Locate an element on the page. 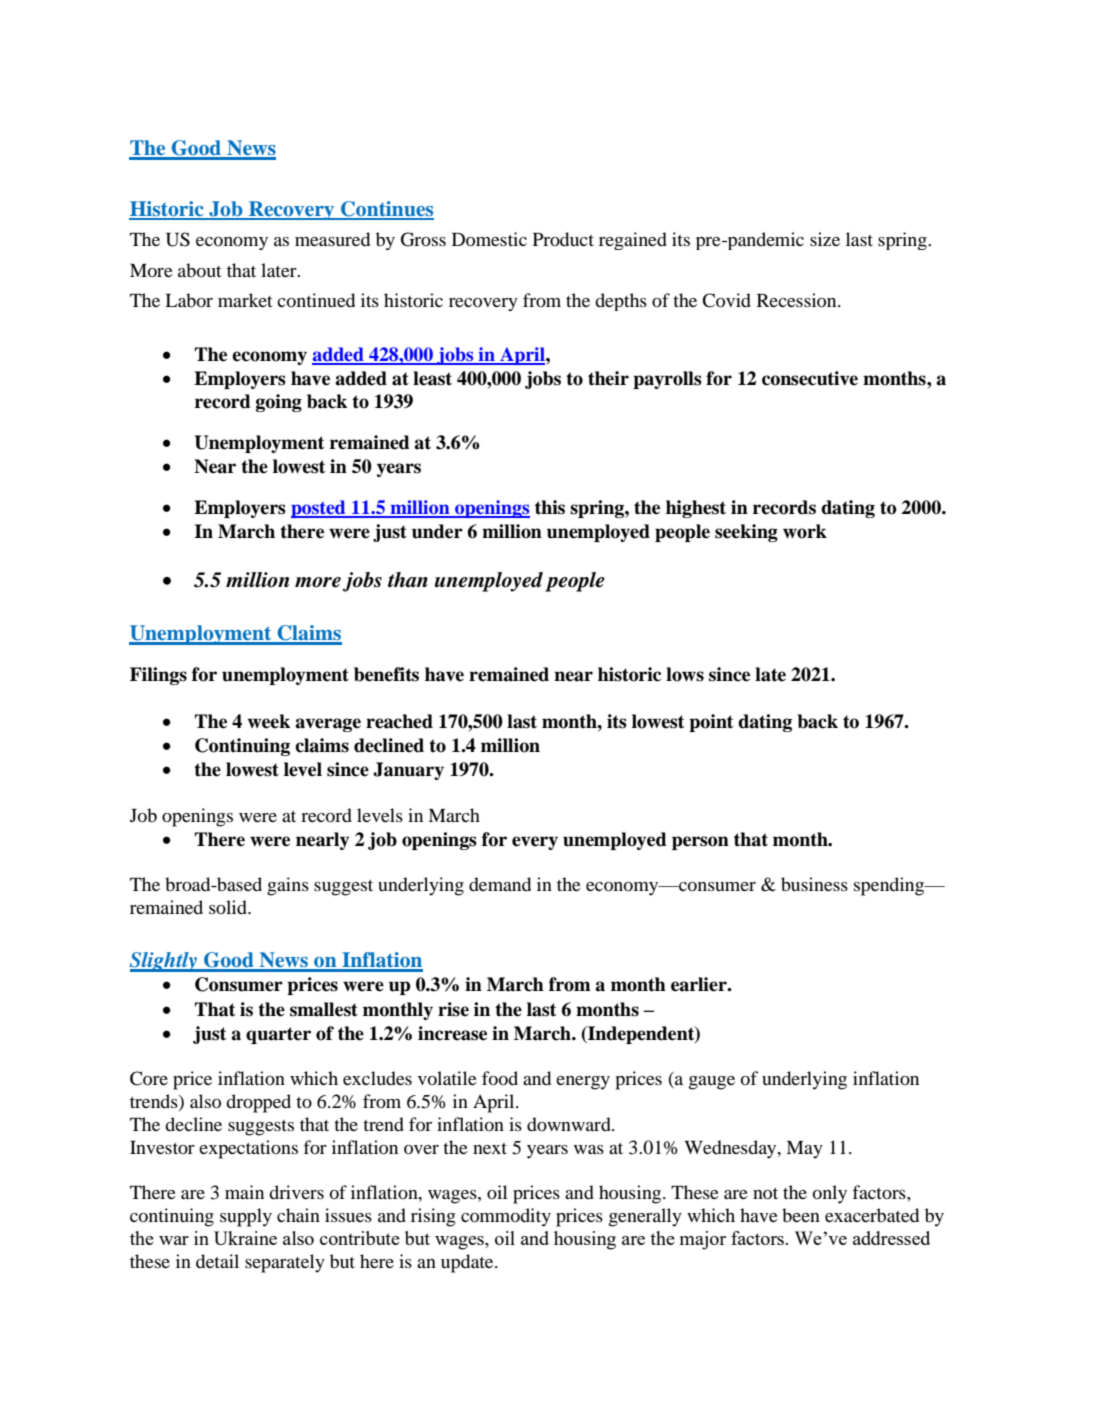 This page has width=1102, height=1426. Domestic is located at coordinates (489, 239).
